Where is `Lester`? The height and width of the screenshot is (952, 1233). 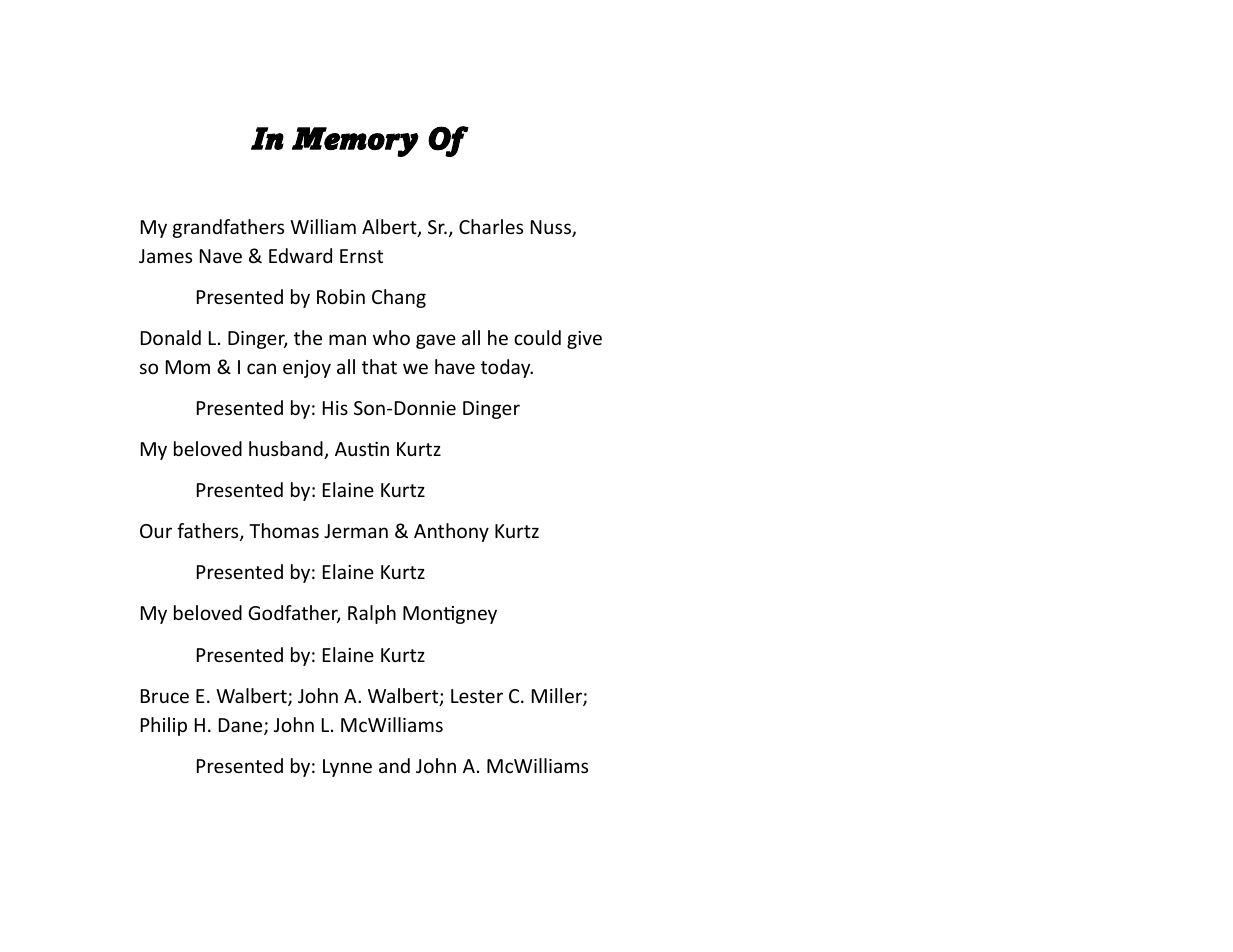
Lester is located at coordinates (477, 696).
